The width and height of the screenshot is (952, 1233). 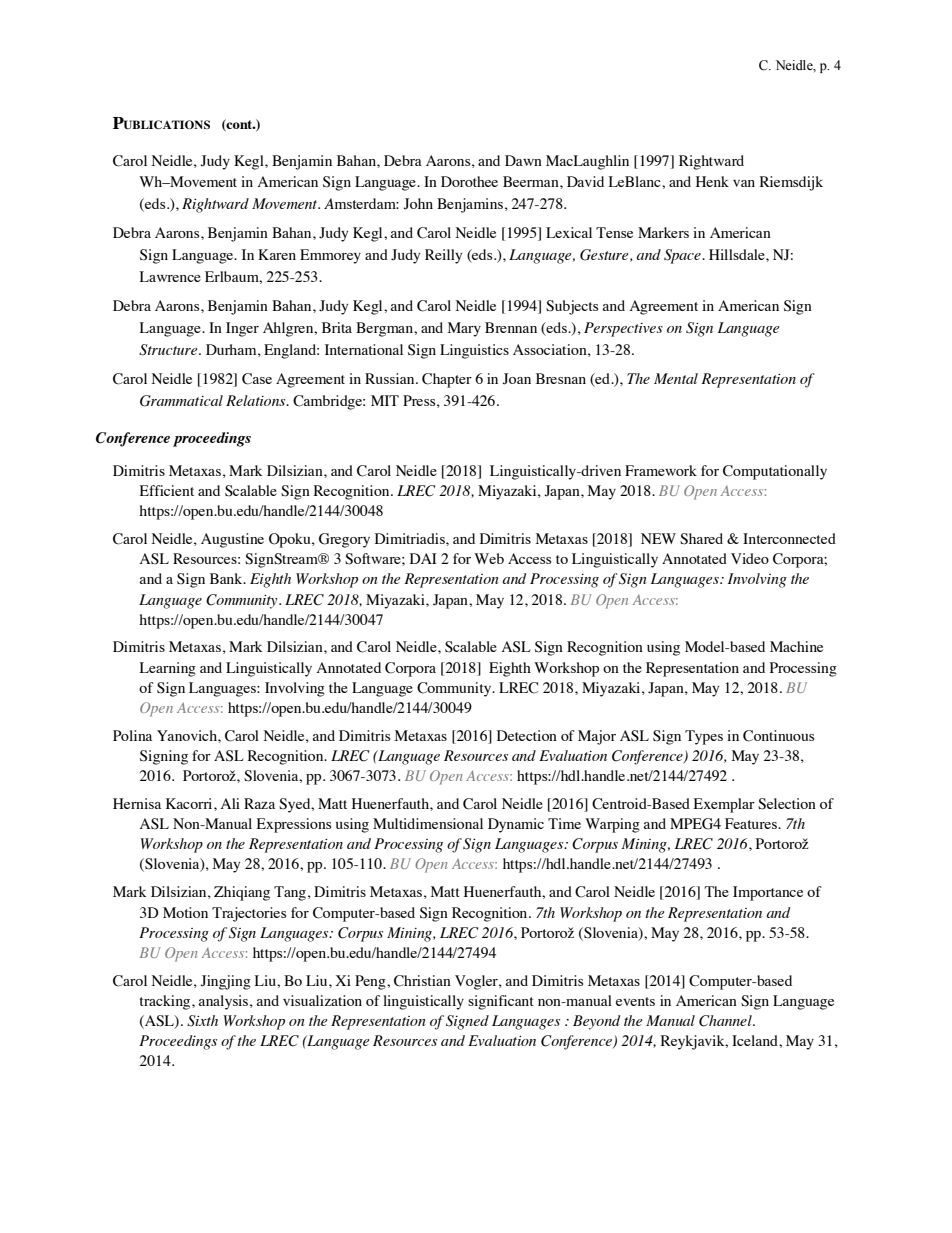 I want to click on Karen, so click(x=277, y=254).
